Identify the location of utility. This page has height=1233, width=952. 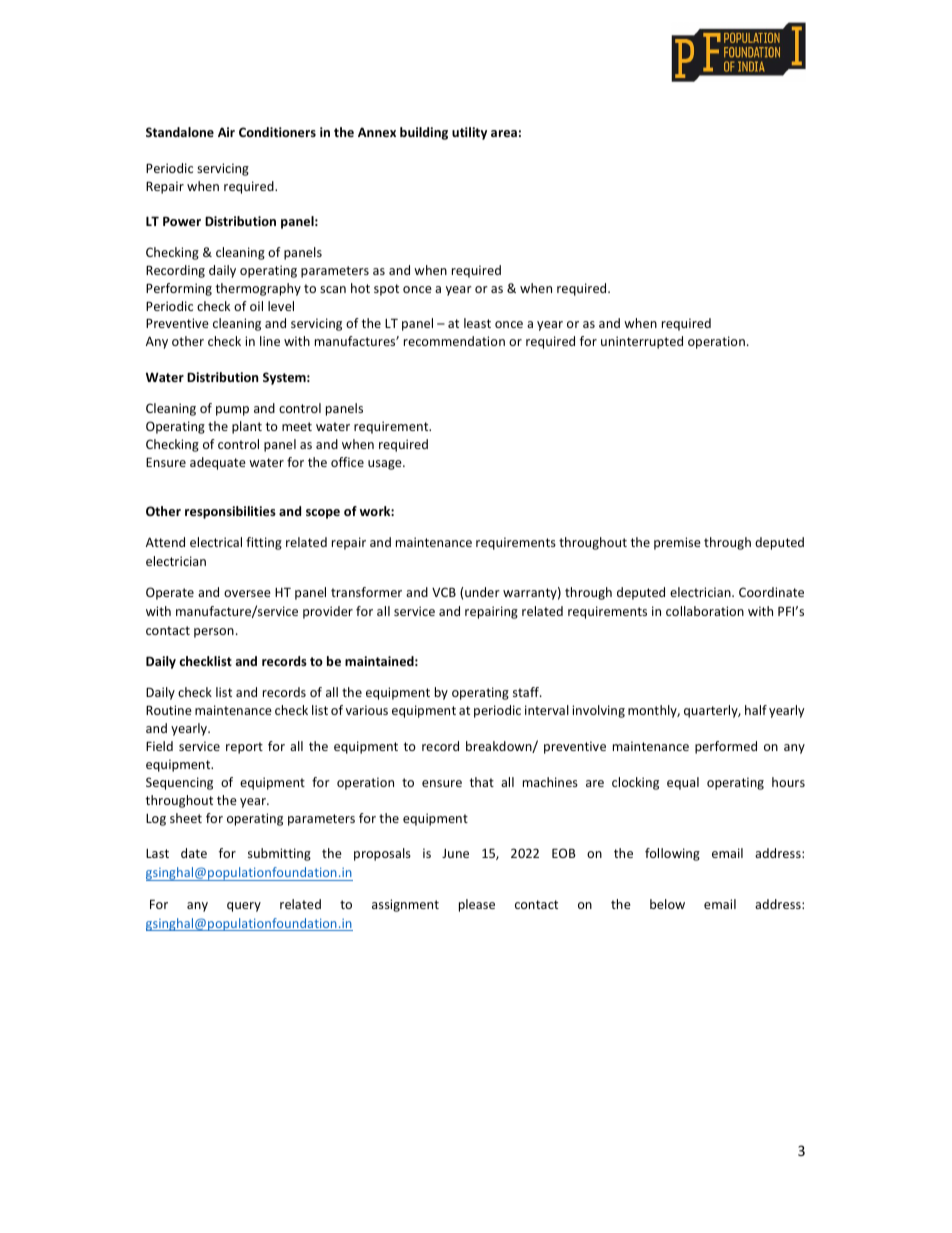
(469, 133).
